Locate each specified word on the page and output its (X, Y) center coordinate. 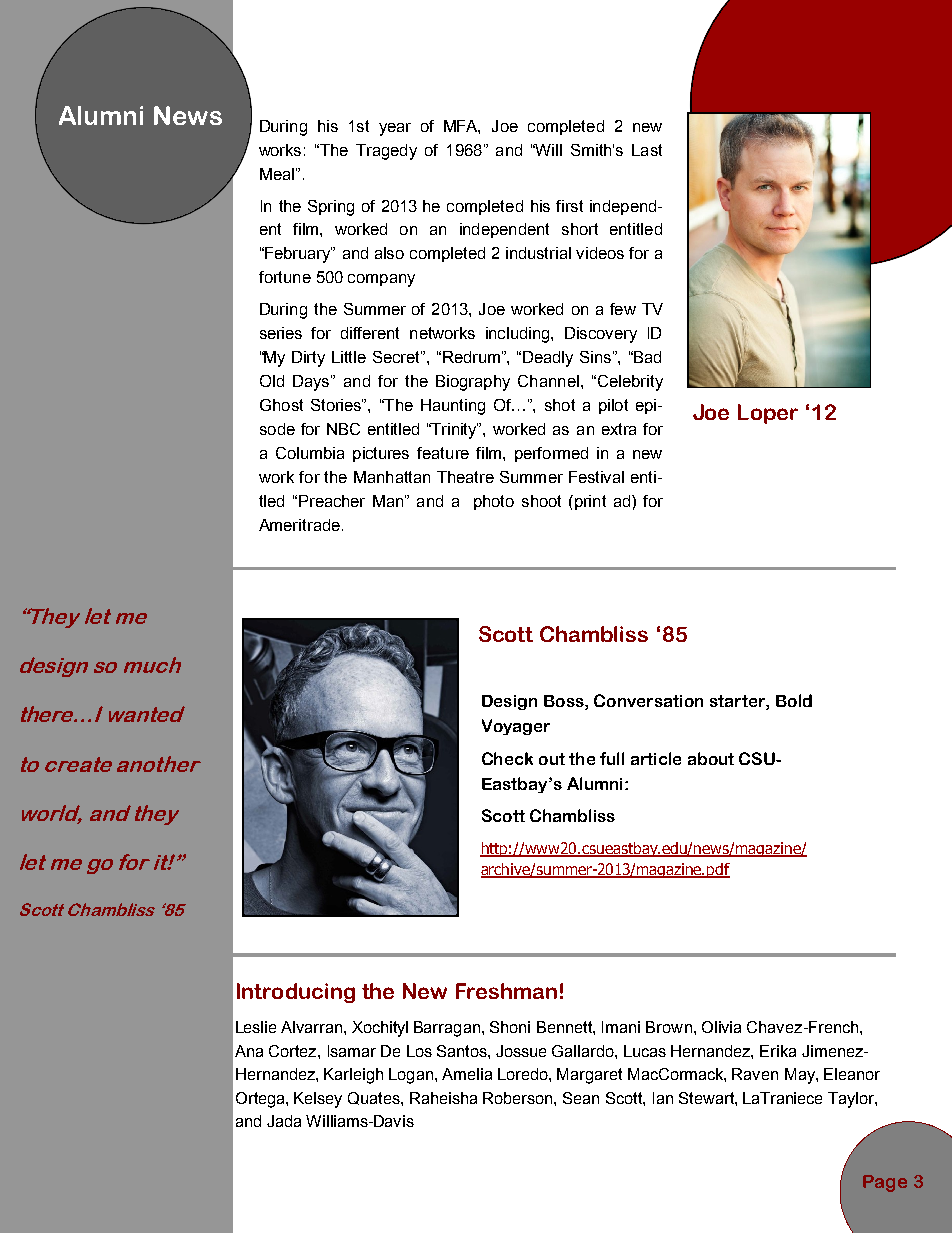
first (569, 206)
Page (885, 1183)
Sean (581, 1098)
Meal (277, 174)
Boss (565, 702)
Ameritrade (299, 525)
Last (647, 150)
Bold (794, 700)
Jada (284, 1121)
